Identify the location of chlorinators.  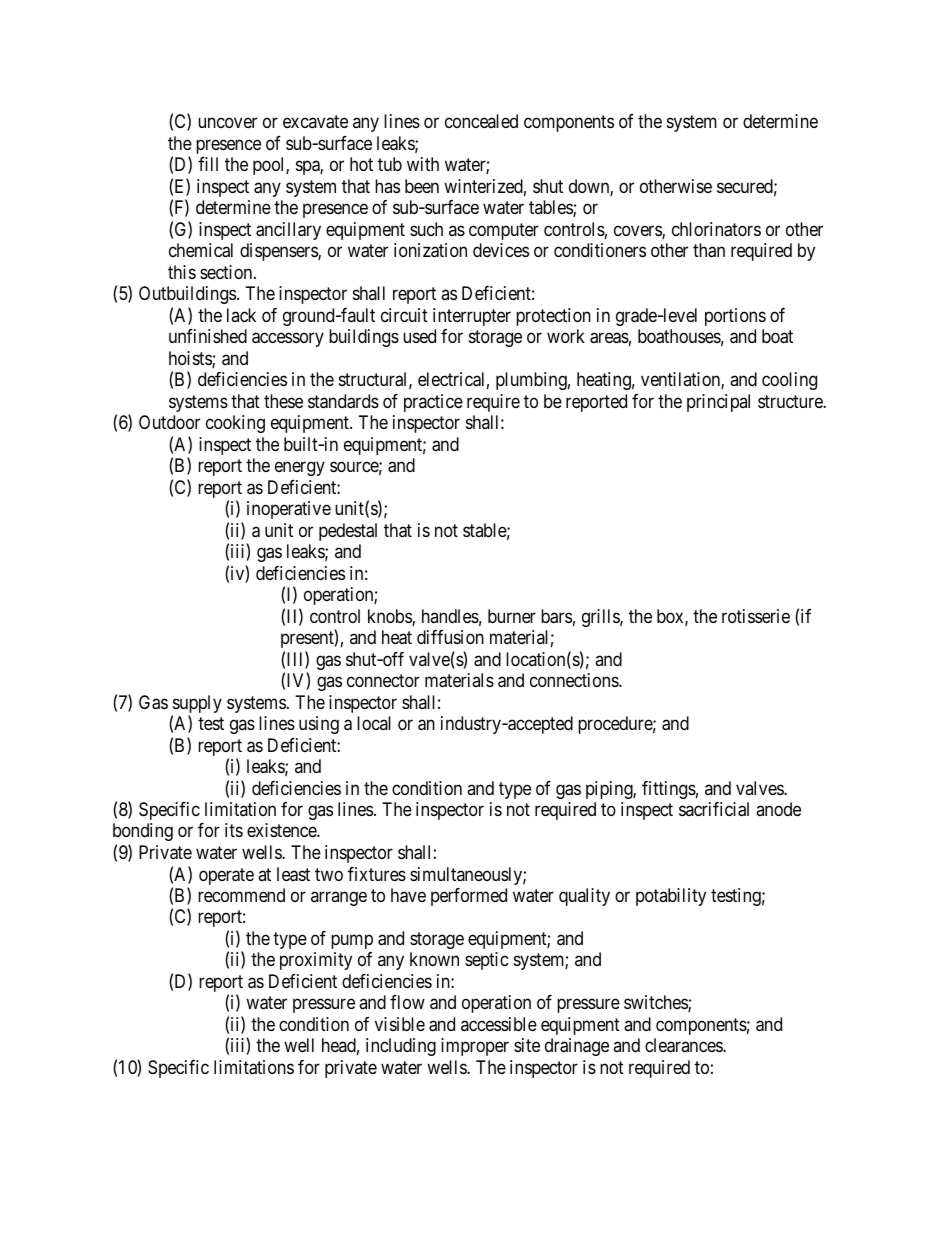
(716, 229).
